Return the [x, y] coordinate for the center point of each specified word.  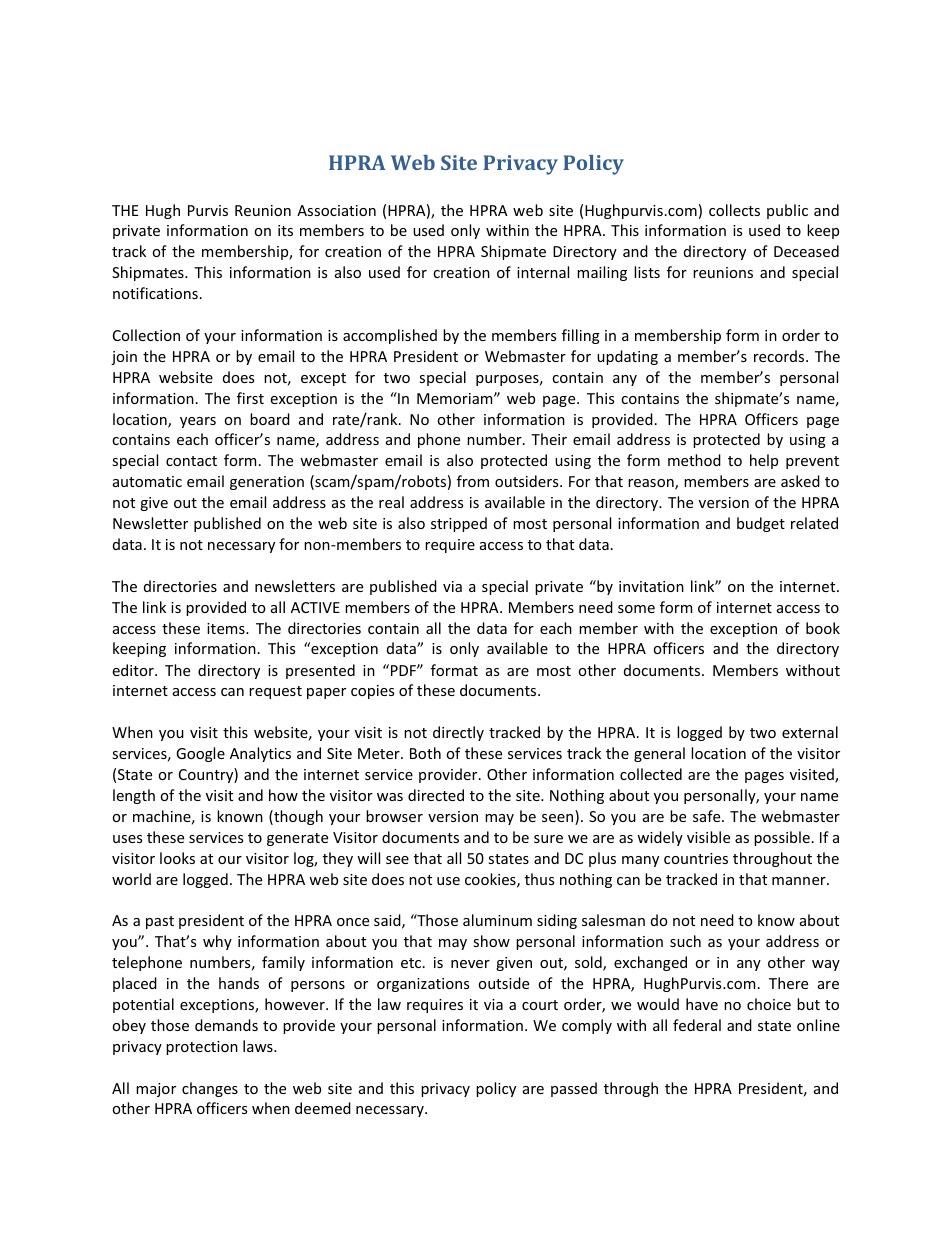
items [227, 628]
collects [734, 210]
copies [372, 692]
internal [543, 272]
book [823, 628]
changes [210, 1089]
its [285, 230]
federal [697, 1025]
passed [574, 1089]
